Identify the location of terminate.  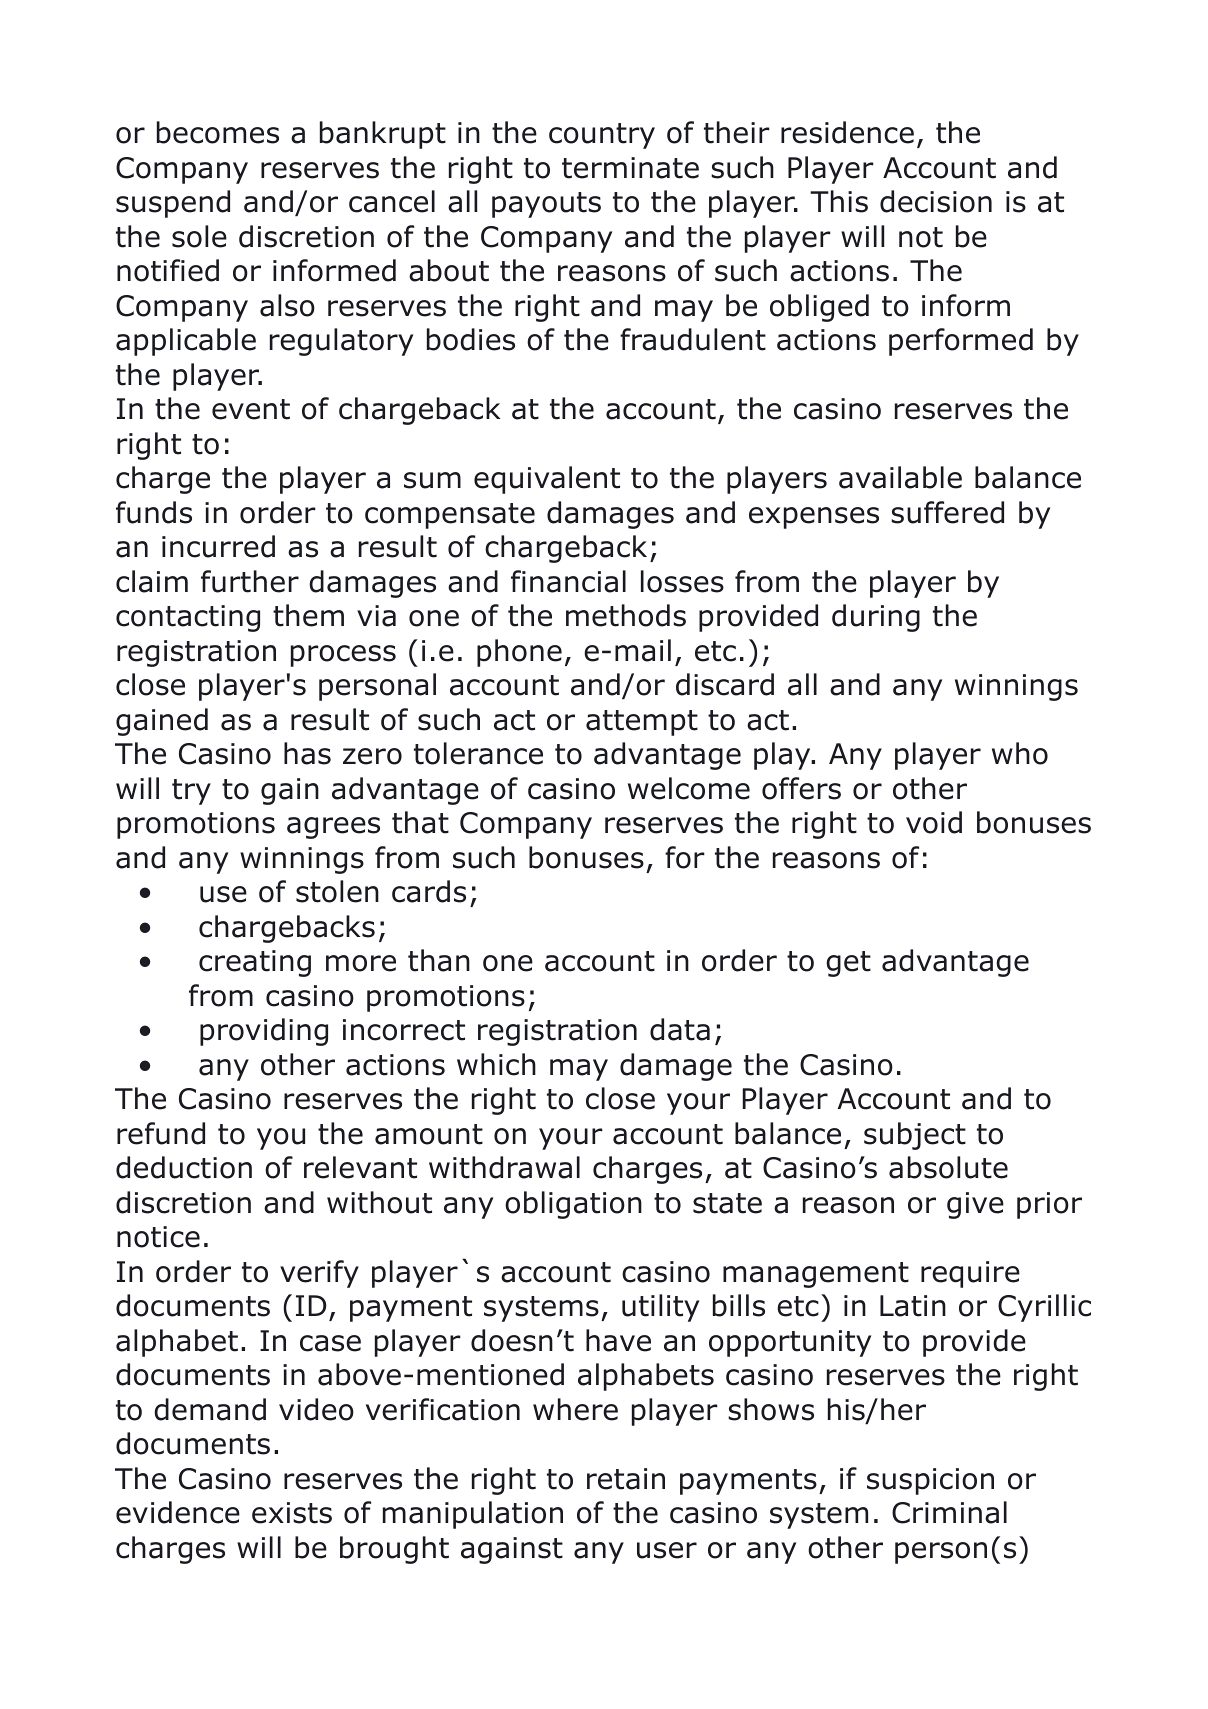
(630, 168).
